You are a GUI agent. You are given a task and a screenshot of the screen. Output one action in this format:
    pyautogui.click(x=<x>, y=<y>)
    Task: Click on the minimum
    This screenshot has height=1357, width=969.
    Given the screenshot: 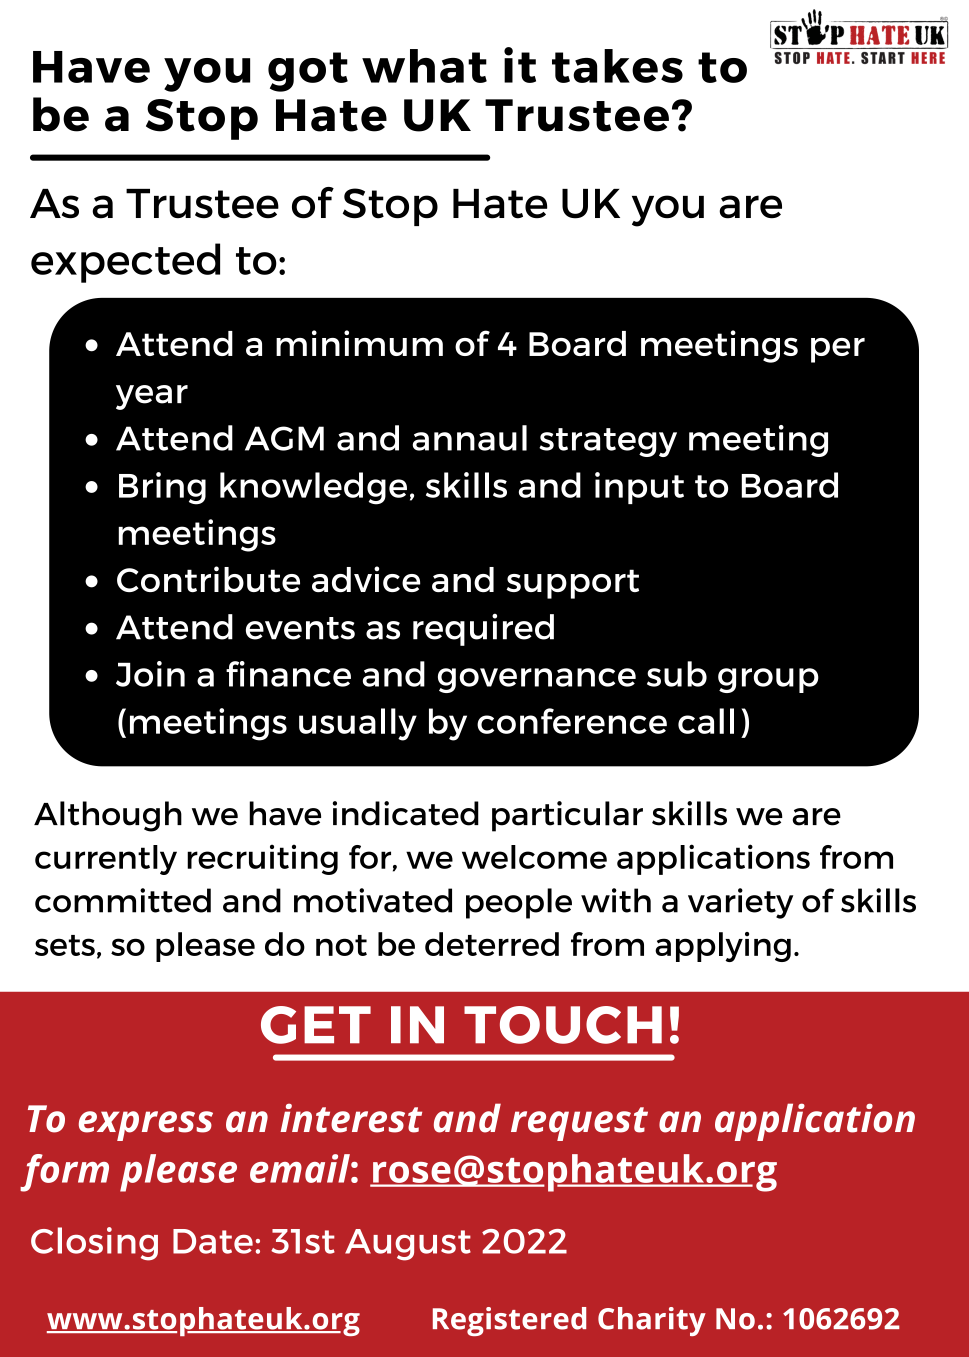 What is the action you would take?
    pyautogui.click(x=359, y=343)
